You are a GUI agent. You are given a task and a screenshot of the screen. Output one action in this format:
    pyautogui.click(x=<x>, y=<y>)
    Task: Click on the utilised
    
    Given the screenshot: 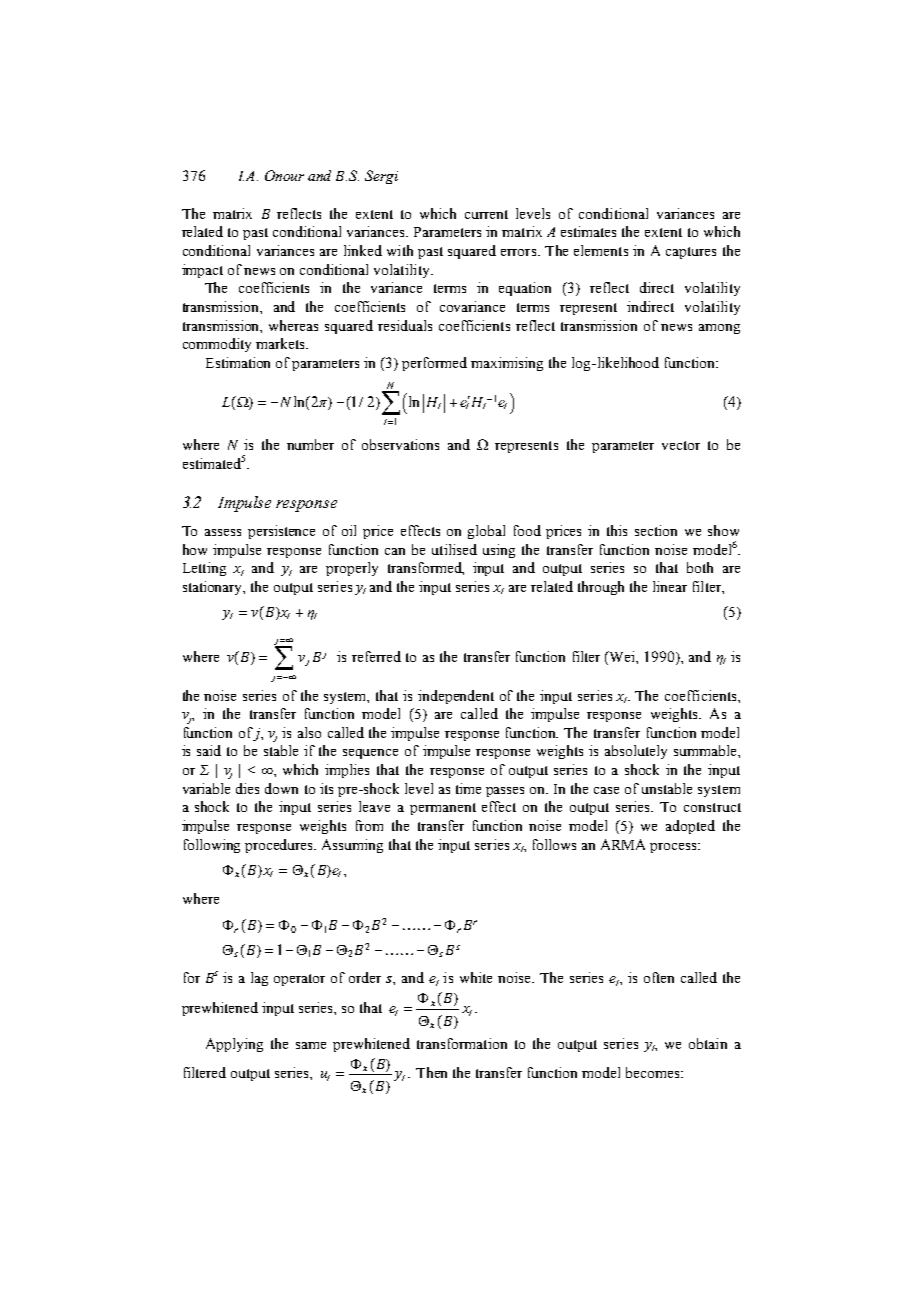 What is the action you would take?
    pyautogui.click(x=454, y=549)
